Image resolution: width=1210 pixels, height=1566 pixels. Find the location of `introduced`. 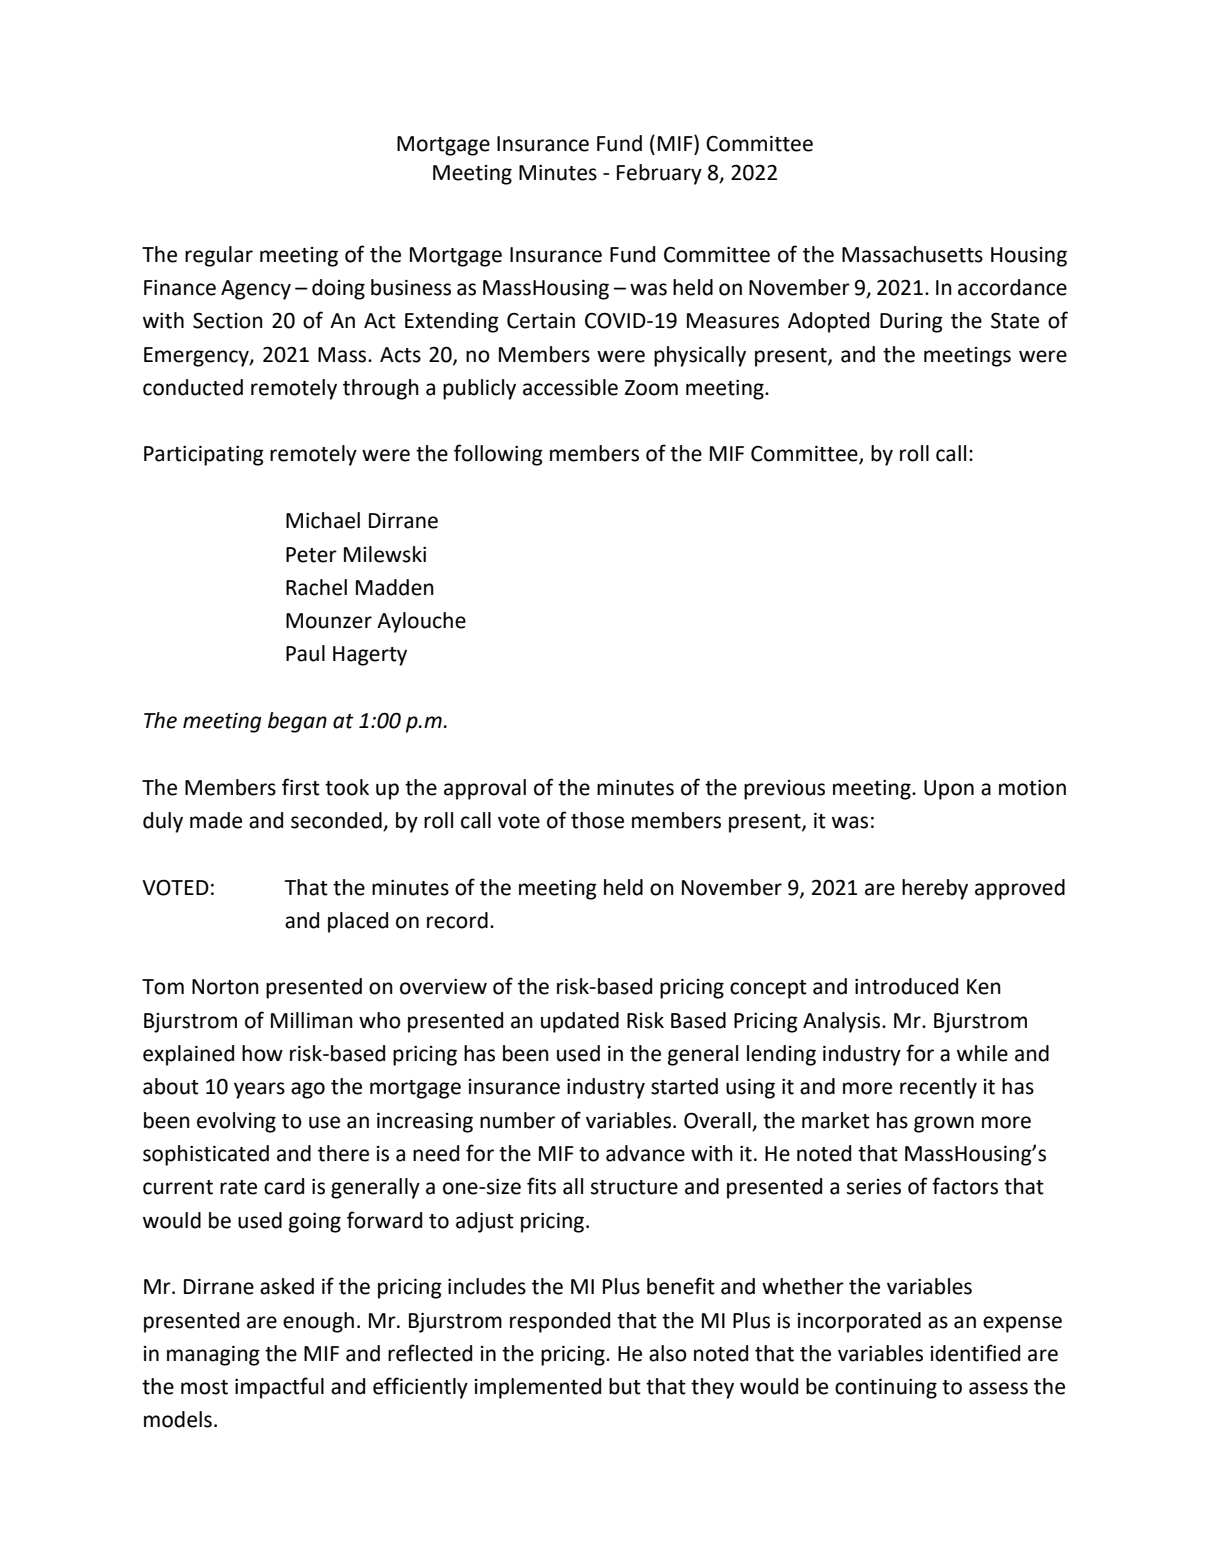

introduced is located at coordinates (906, 986).
